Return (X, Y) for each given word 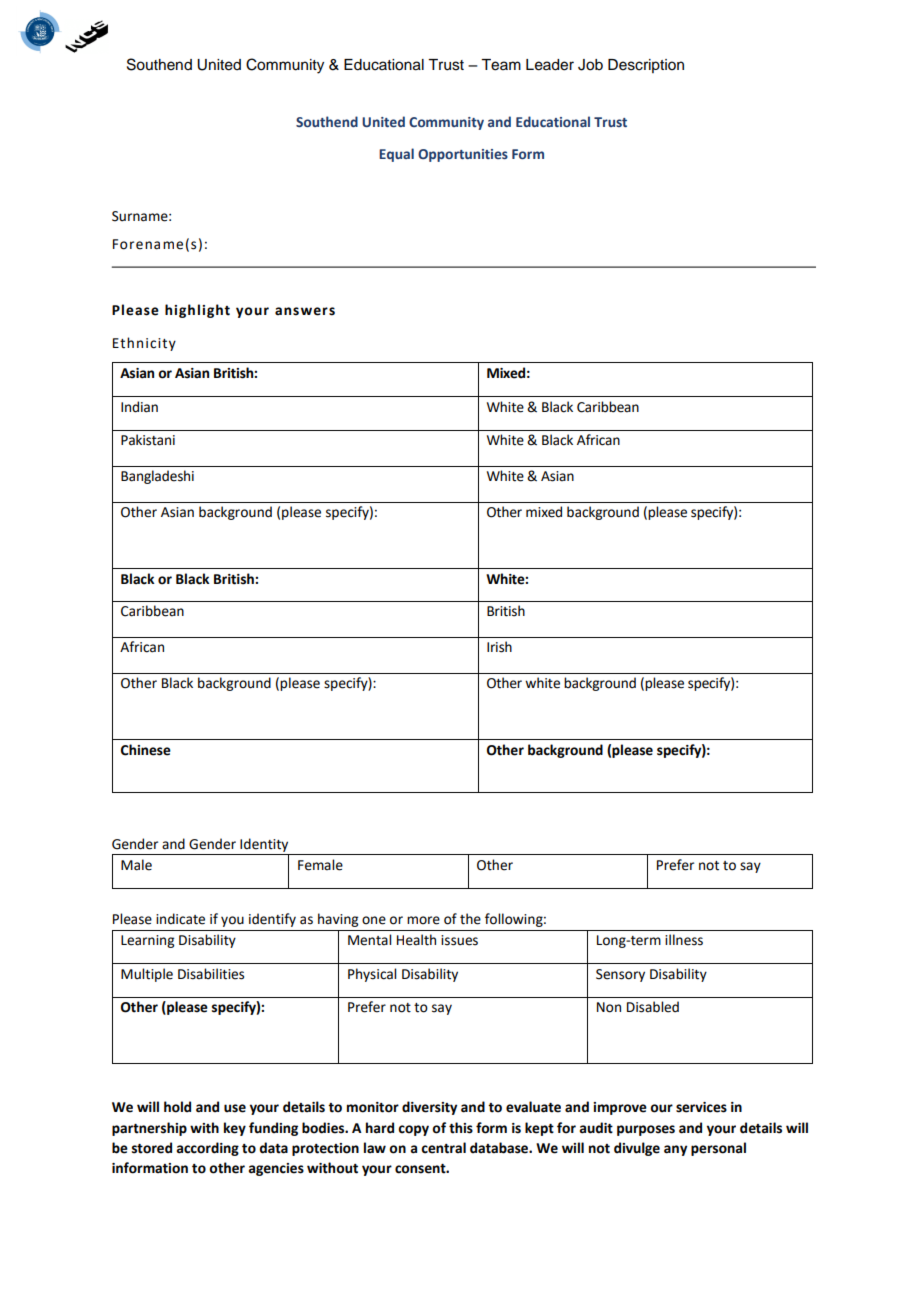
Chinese (146, 750)
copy (413, 1130)
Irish (499, 647)
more (423, 920)
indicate (180, 919)
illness (684, 940)
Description (646, 66)
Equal (396, 155)
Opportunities (463, 155)
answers (305, 311)
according (207, 1149)
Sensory (620, 975)
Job (590, 65)
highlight (197, 311)
